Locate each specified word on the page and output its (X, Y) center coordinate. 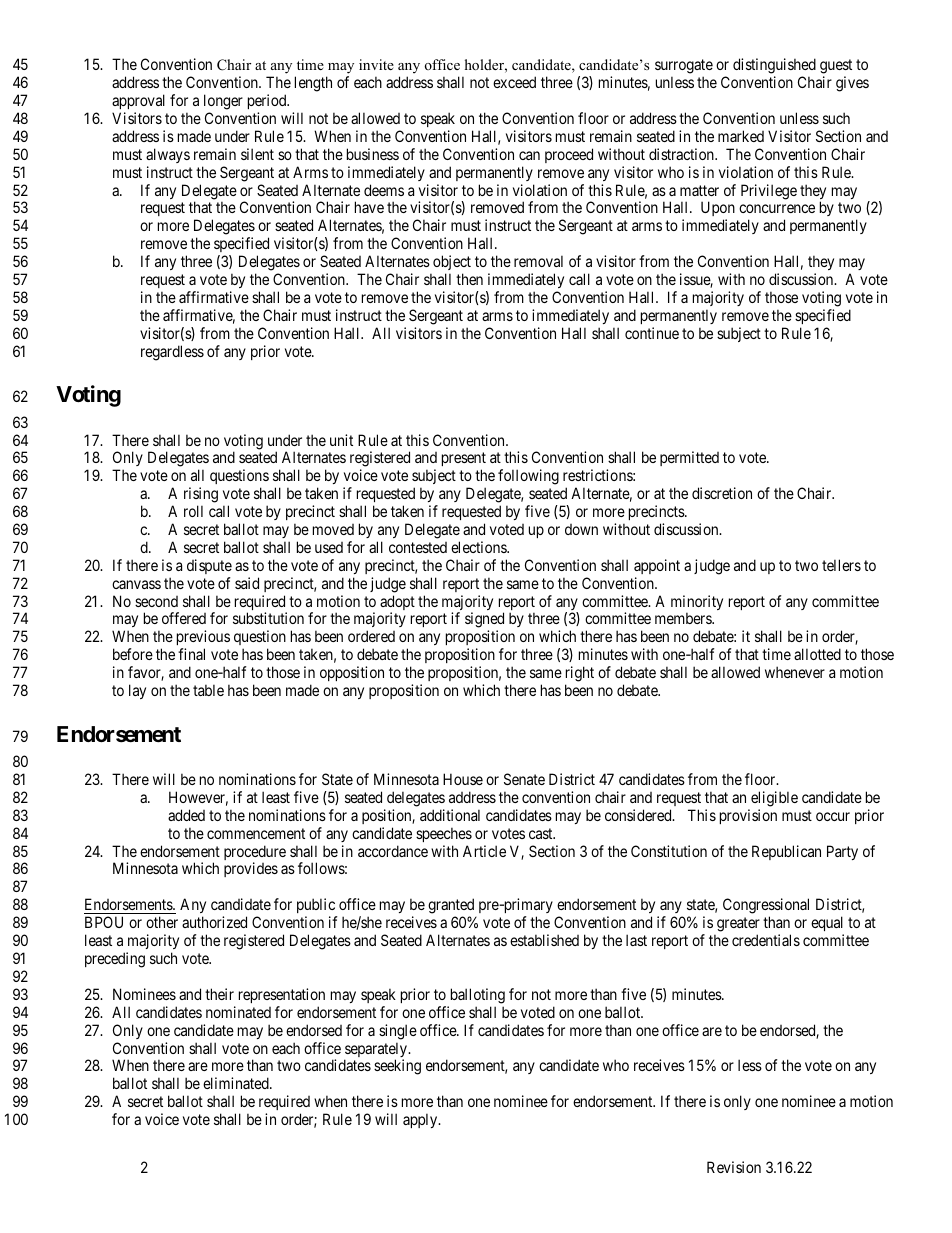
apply (421, 1120)
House (463, 779)
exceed (514, 82)
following (528, 477)
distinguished (774, 66)
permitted (689, 458)
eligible (774, 799)
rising (201, 495)
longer (223, 102)
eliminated (237, 1083)
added (186, 815)
